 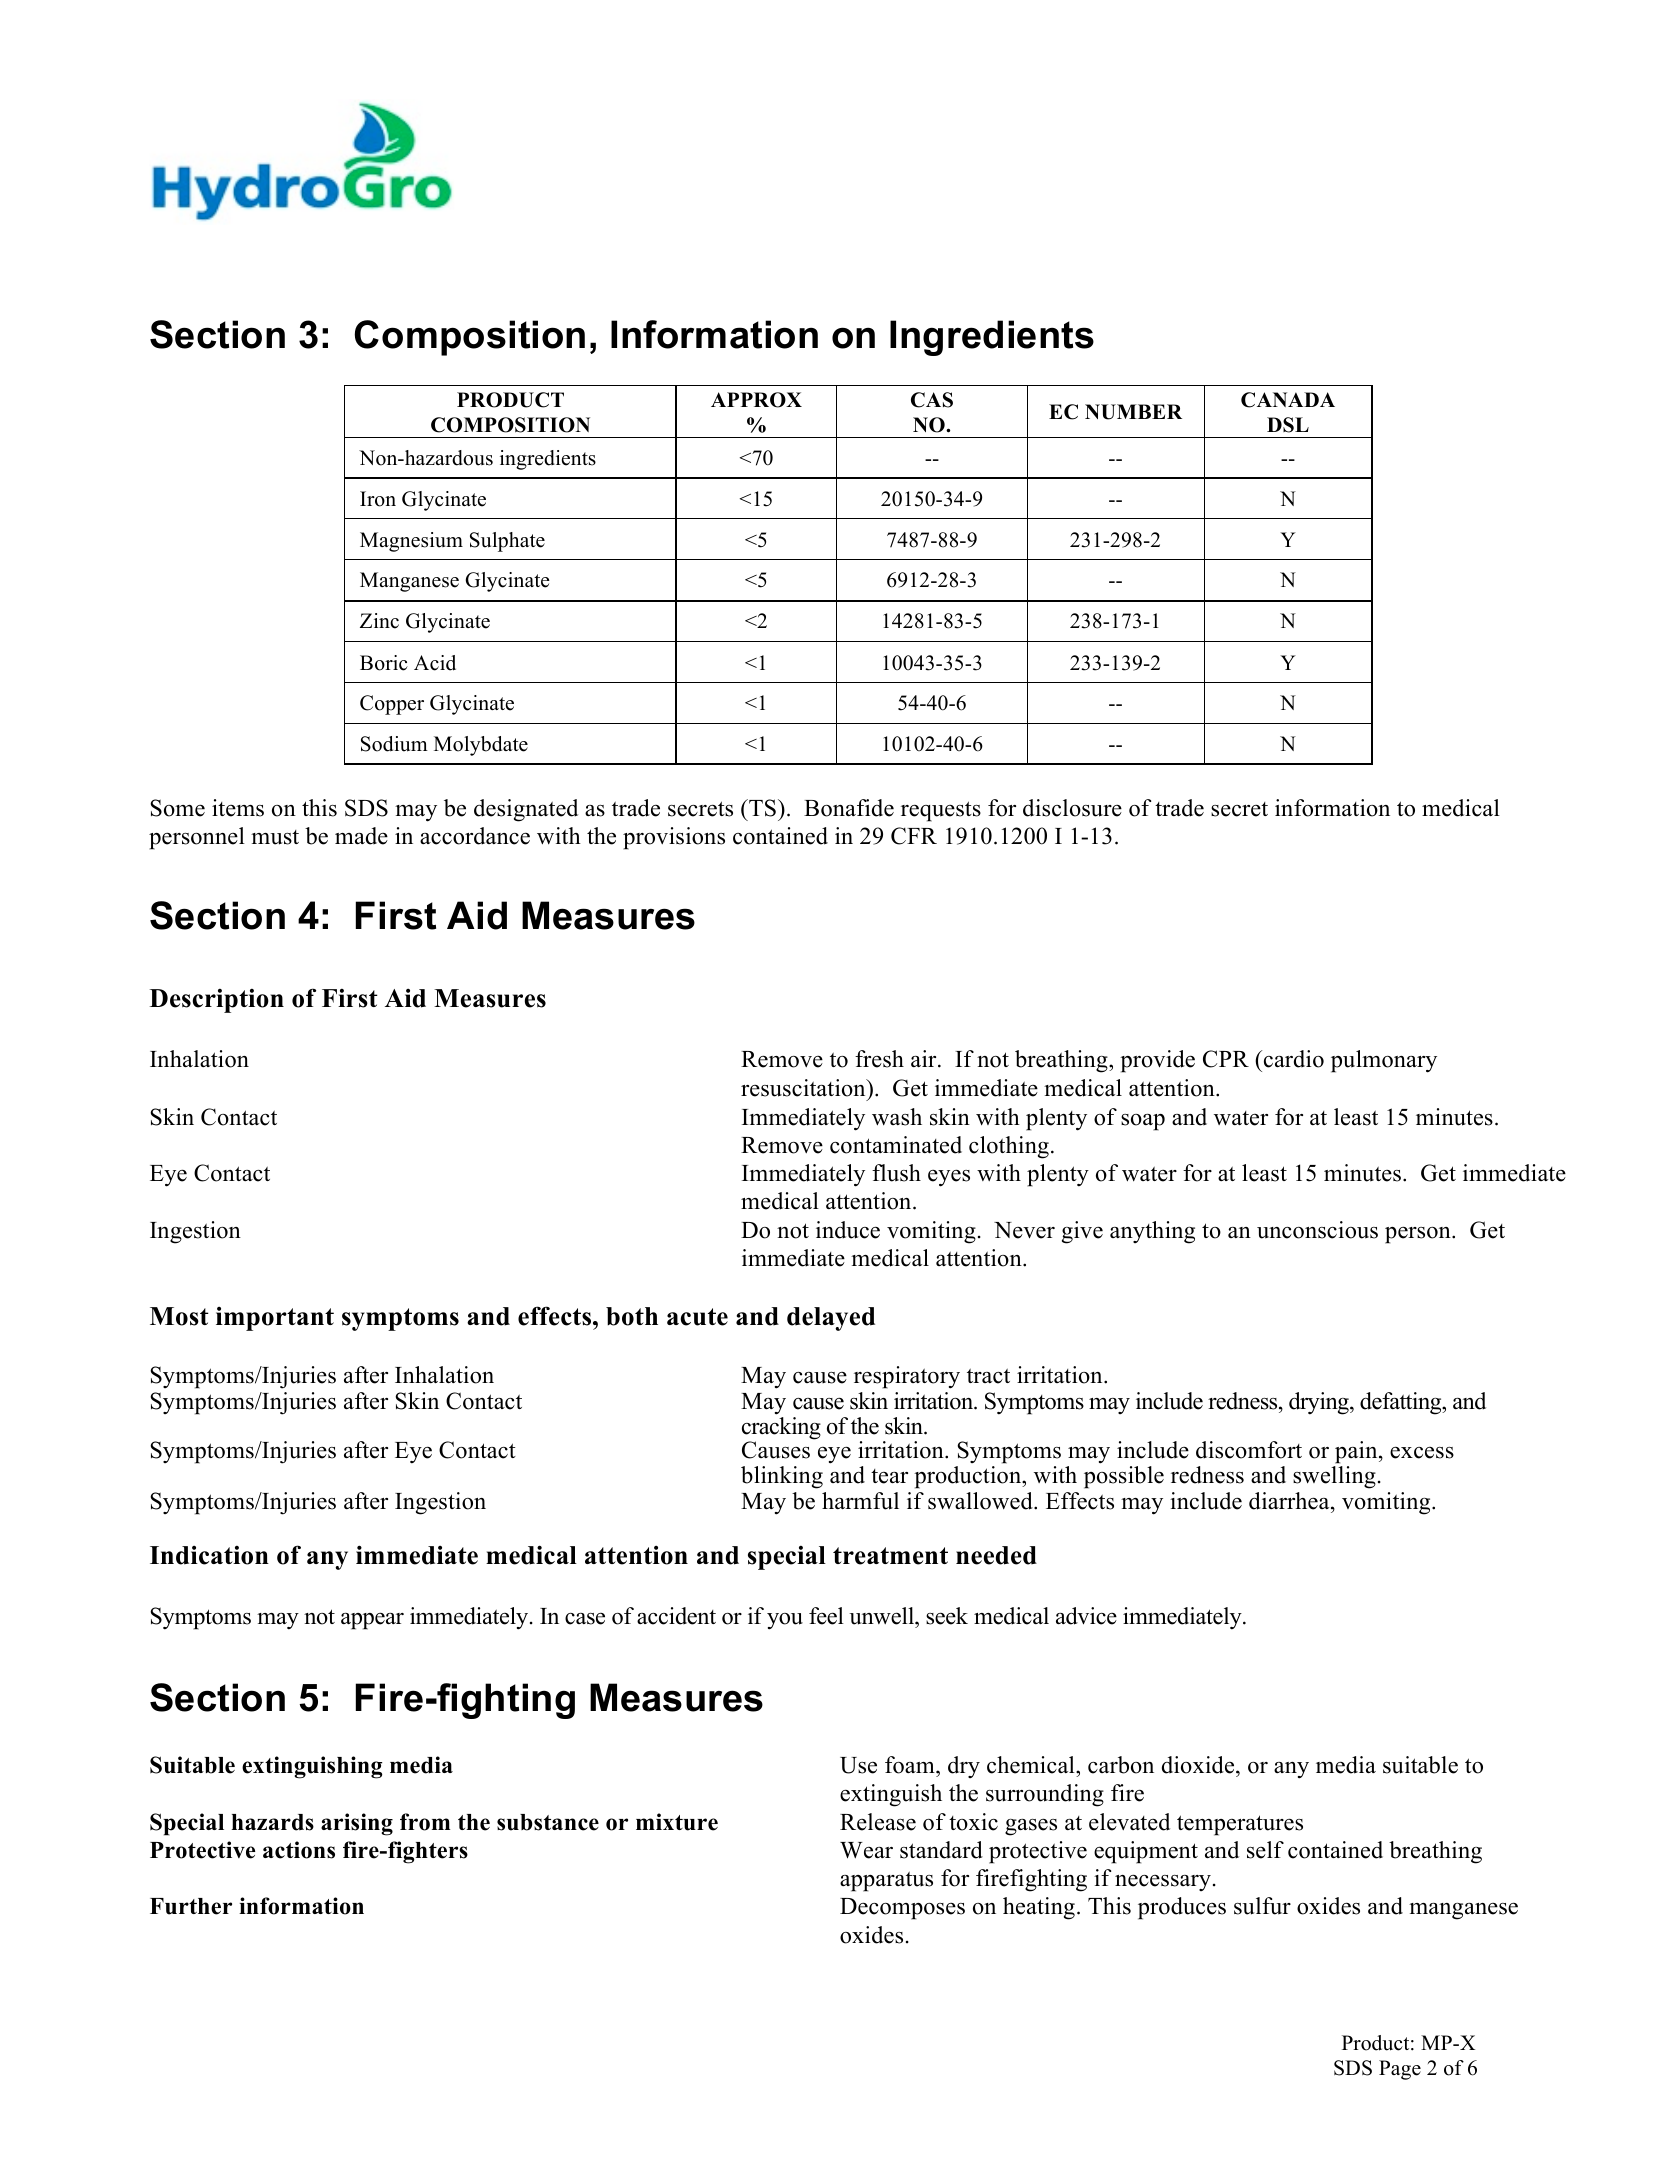 I want to click on fresh, so click(x=879, y=1059).
